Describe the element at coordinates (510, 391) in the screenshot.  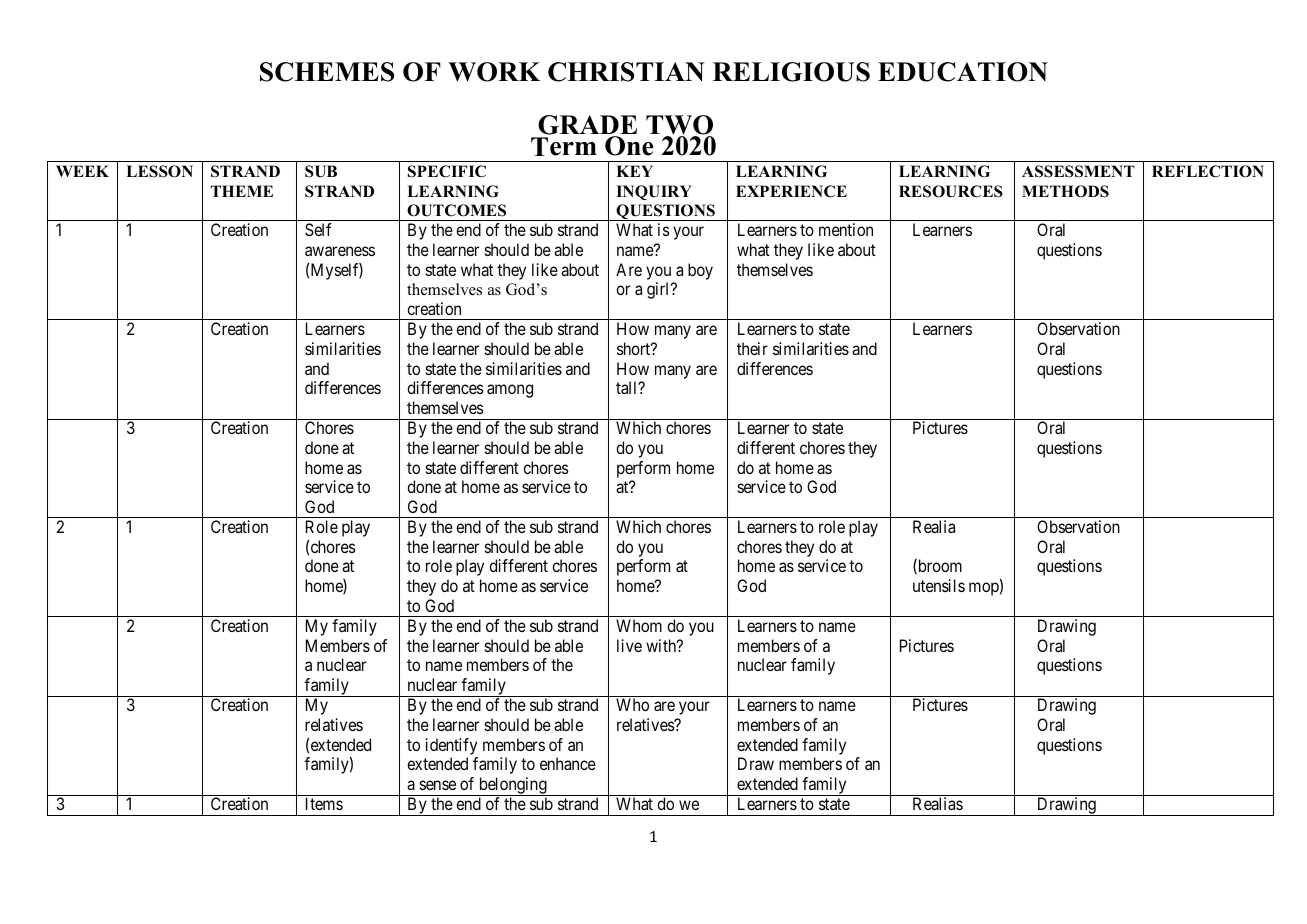
I see `among` at that location.
